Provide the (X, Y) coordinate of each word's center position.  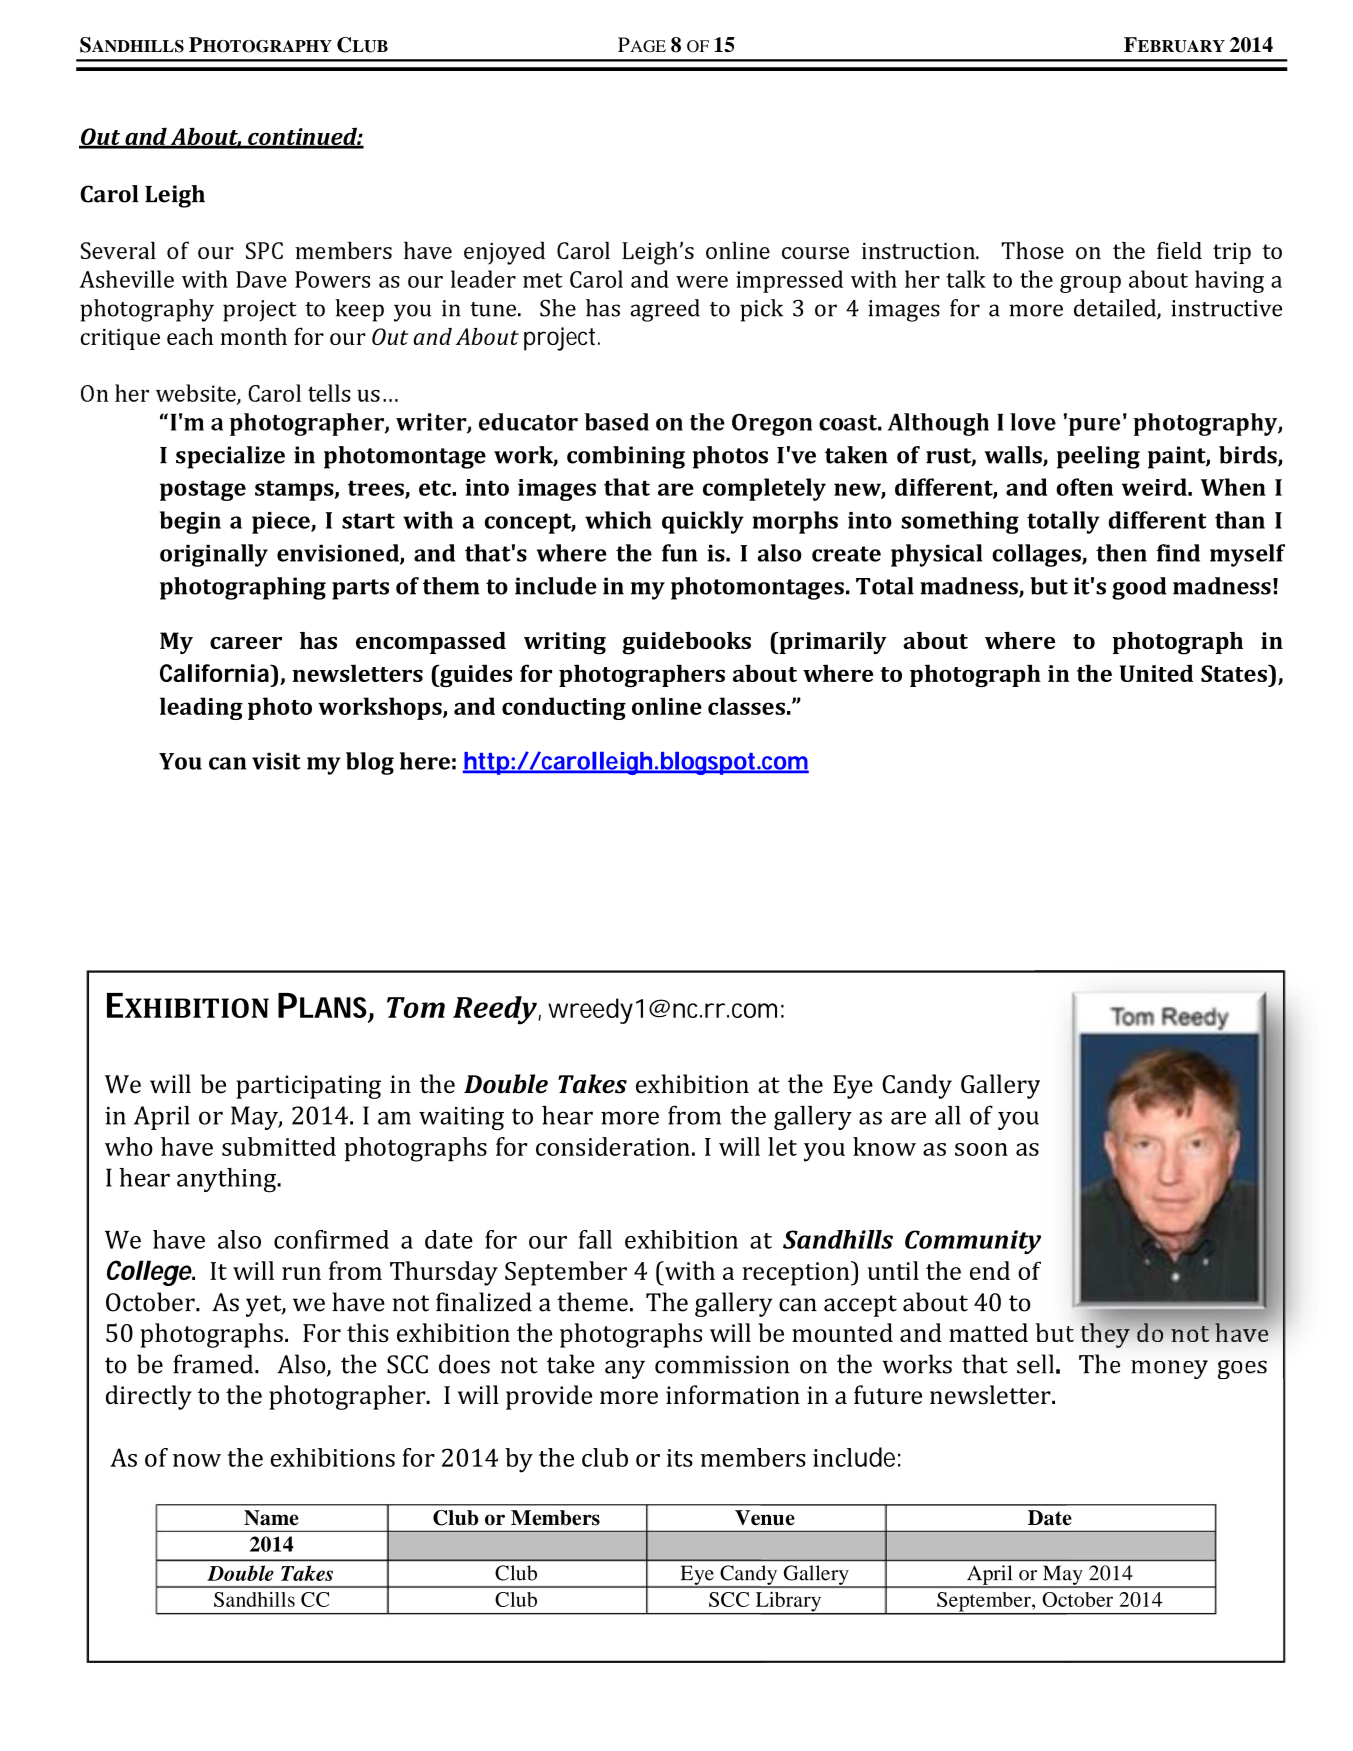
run (301, 1273)
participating (308, 1087)
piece (282, 523)
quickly (703, 522)
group (1090, 284)
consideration (613, 1146)
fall (595, 1239)
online (667, 706)
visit (276, 761)
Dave (261, 279)
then (1121, 553)
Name (271, 1518)
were (702, 282)
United (1156, 673)
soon (981, 1149)
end (990, 1270)
